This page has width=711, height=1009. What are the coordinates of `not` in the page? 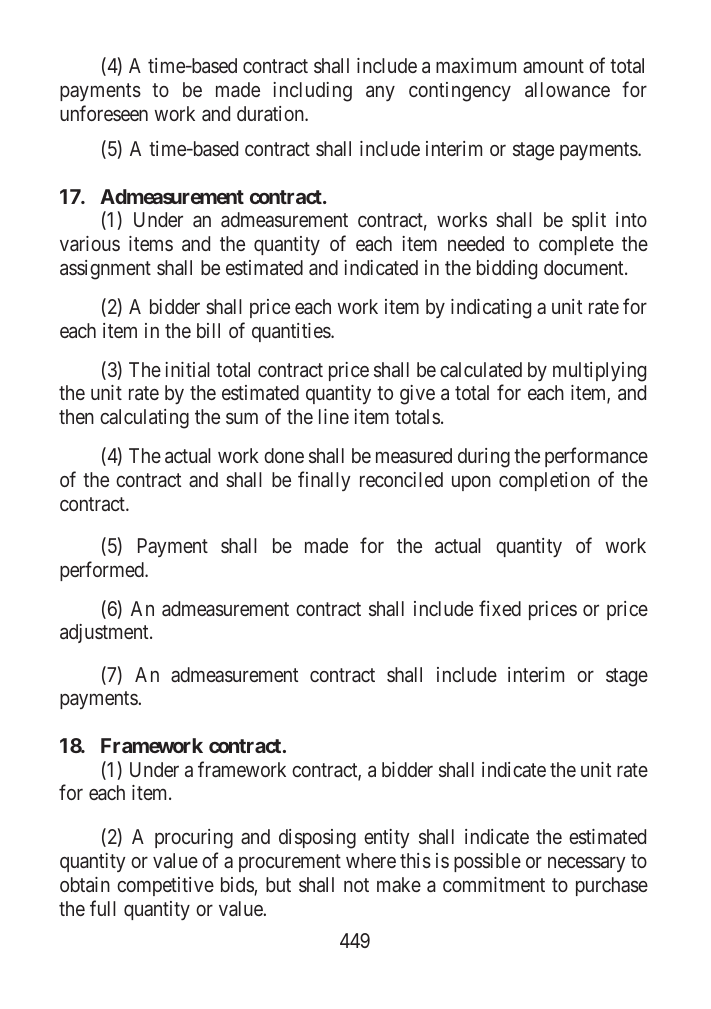 It's located at (356, 885).
